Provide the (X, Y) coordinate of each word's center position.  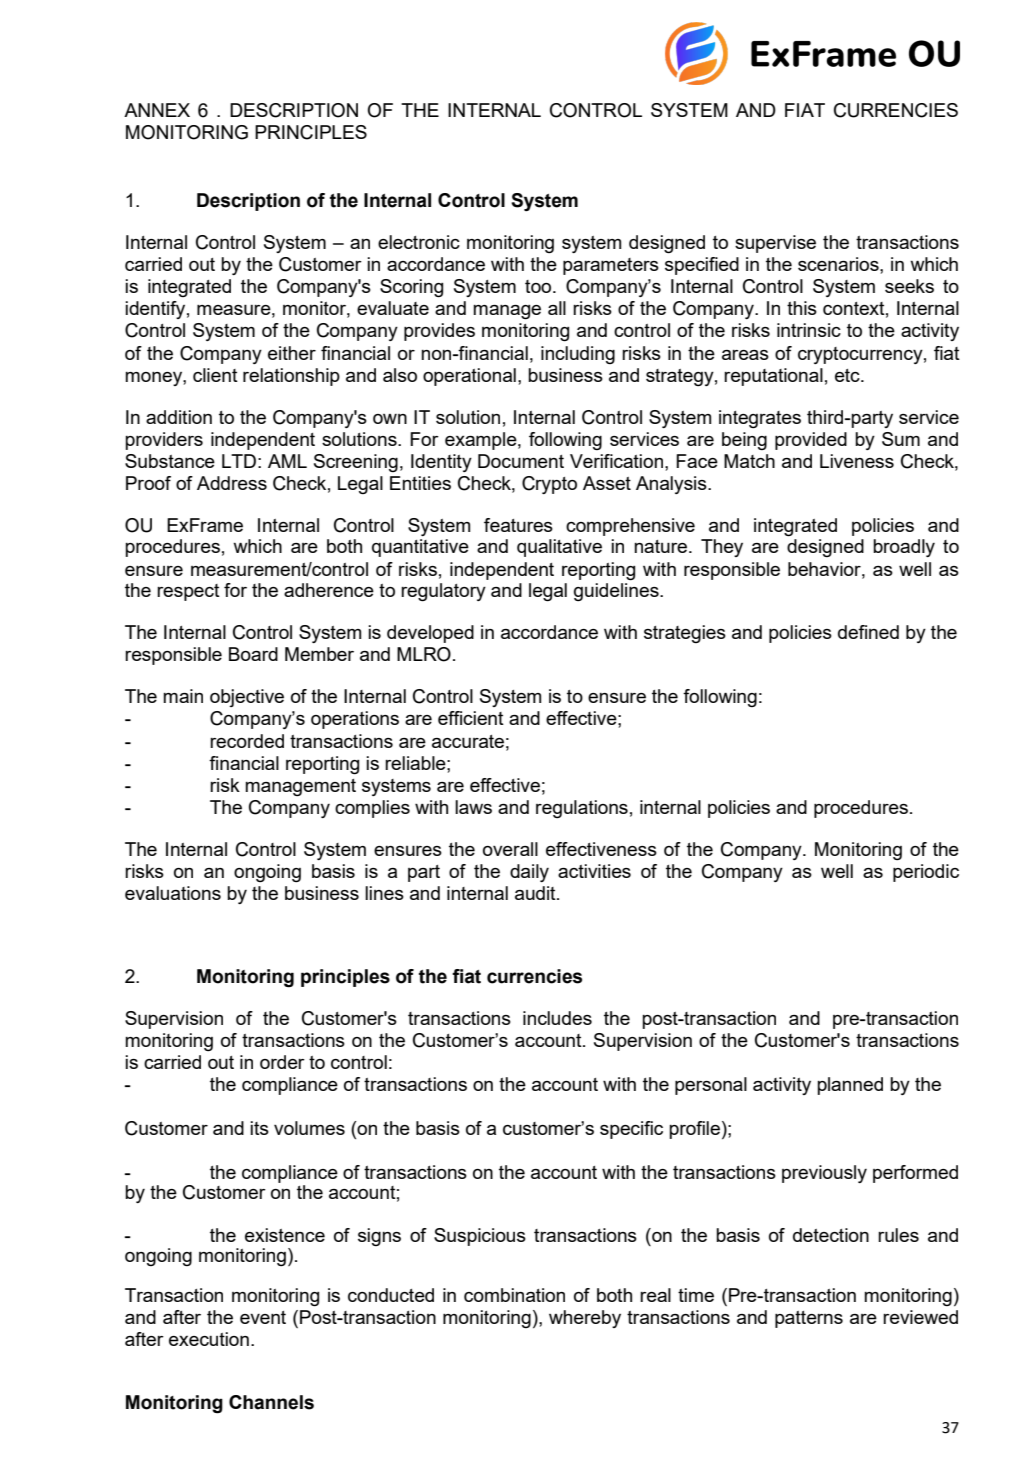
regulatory (443, 592)
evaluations (173, 893)
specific (631, 1130)
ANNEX (157, 110)
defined (868, 632)
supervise (775, 244)
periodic (926, 873)
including (578, 355)
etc (848, 375)
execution (209, 1339)
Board (253, 654)
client (215, 375)
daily (529, 873)
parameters (611, 266)
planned (850, 1086)
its (259, 1128)
